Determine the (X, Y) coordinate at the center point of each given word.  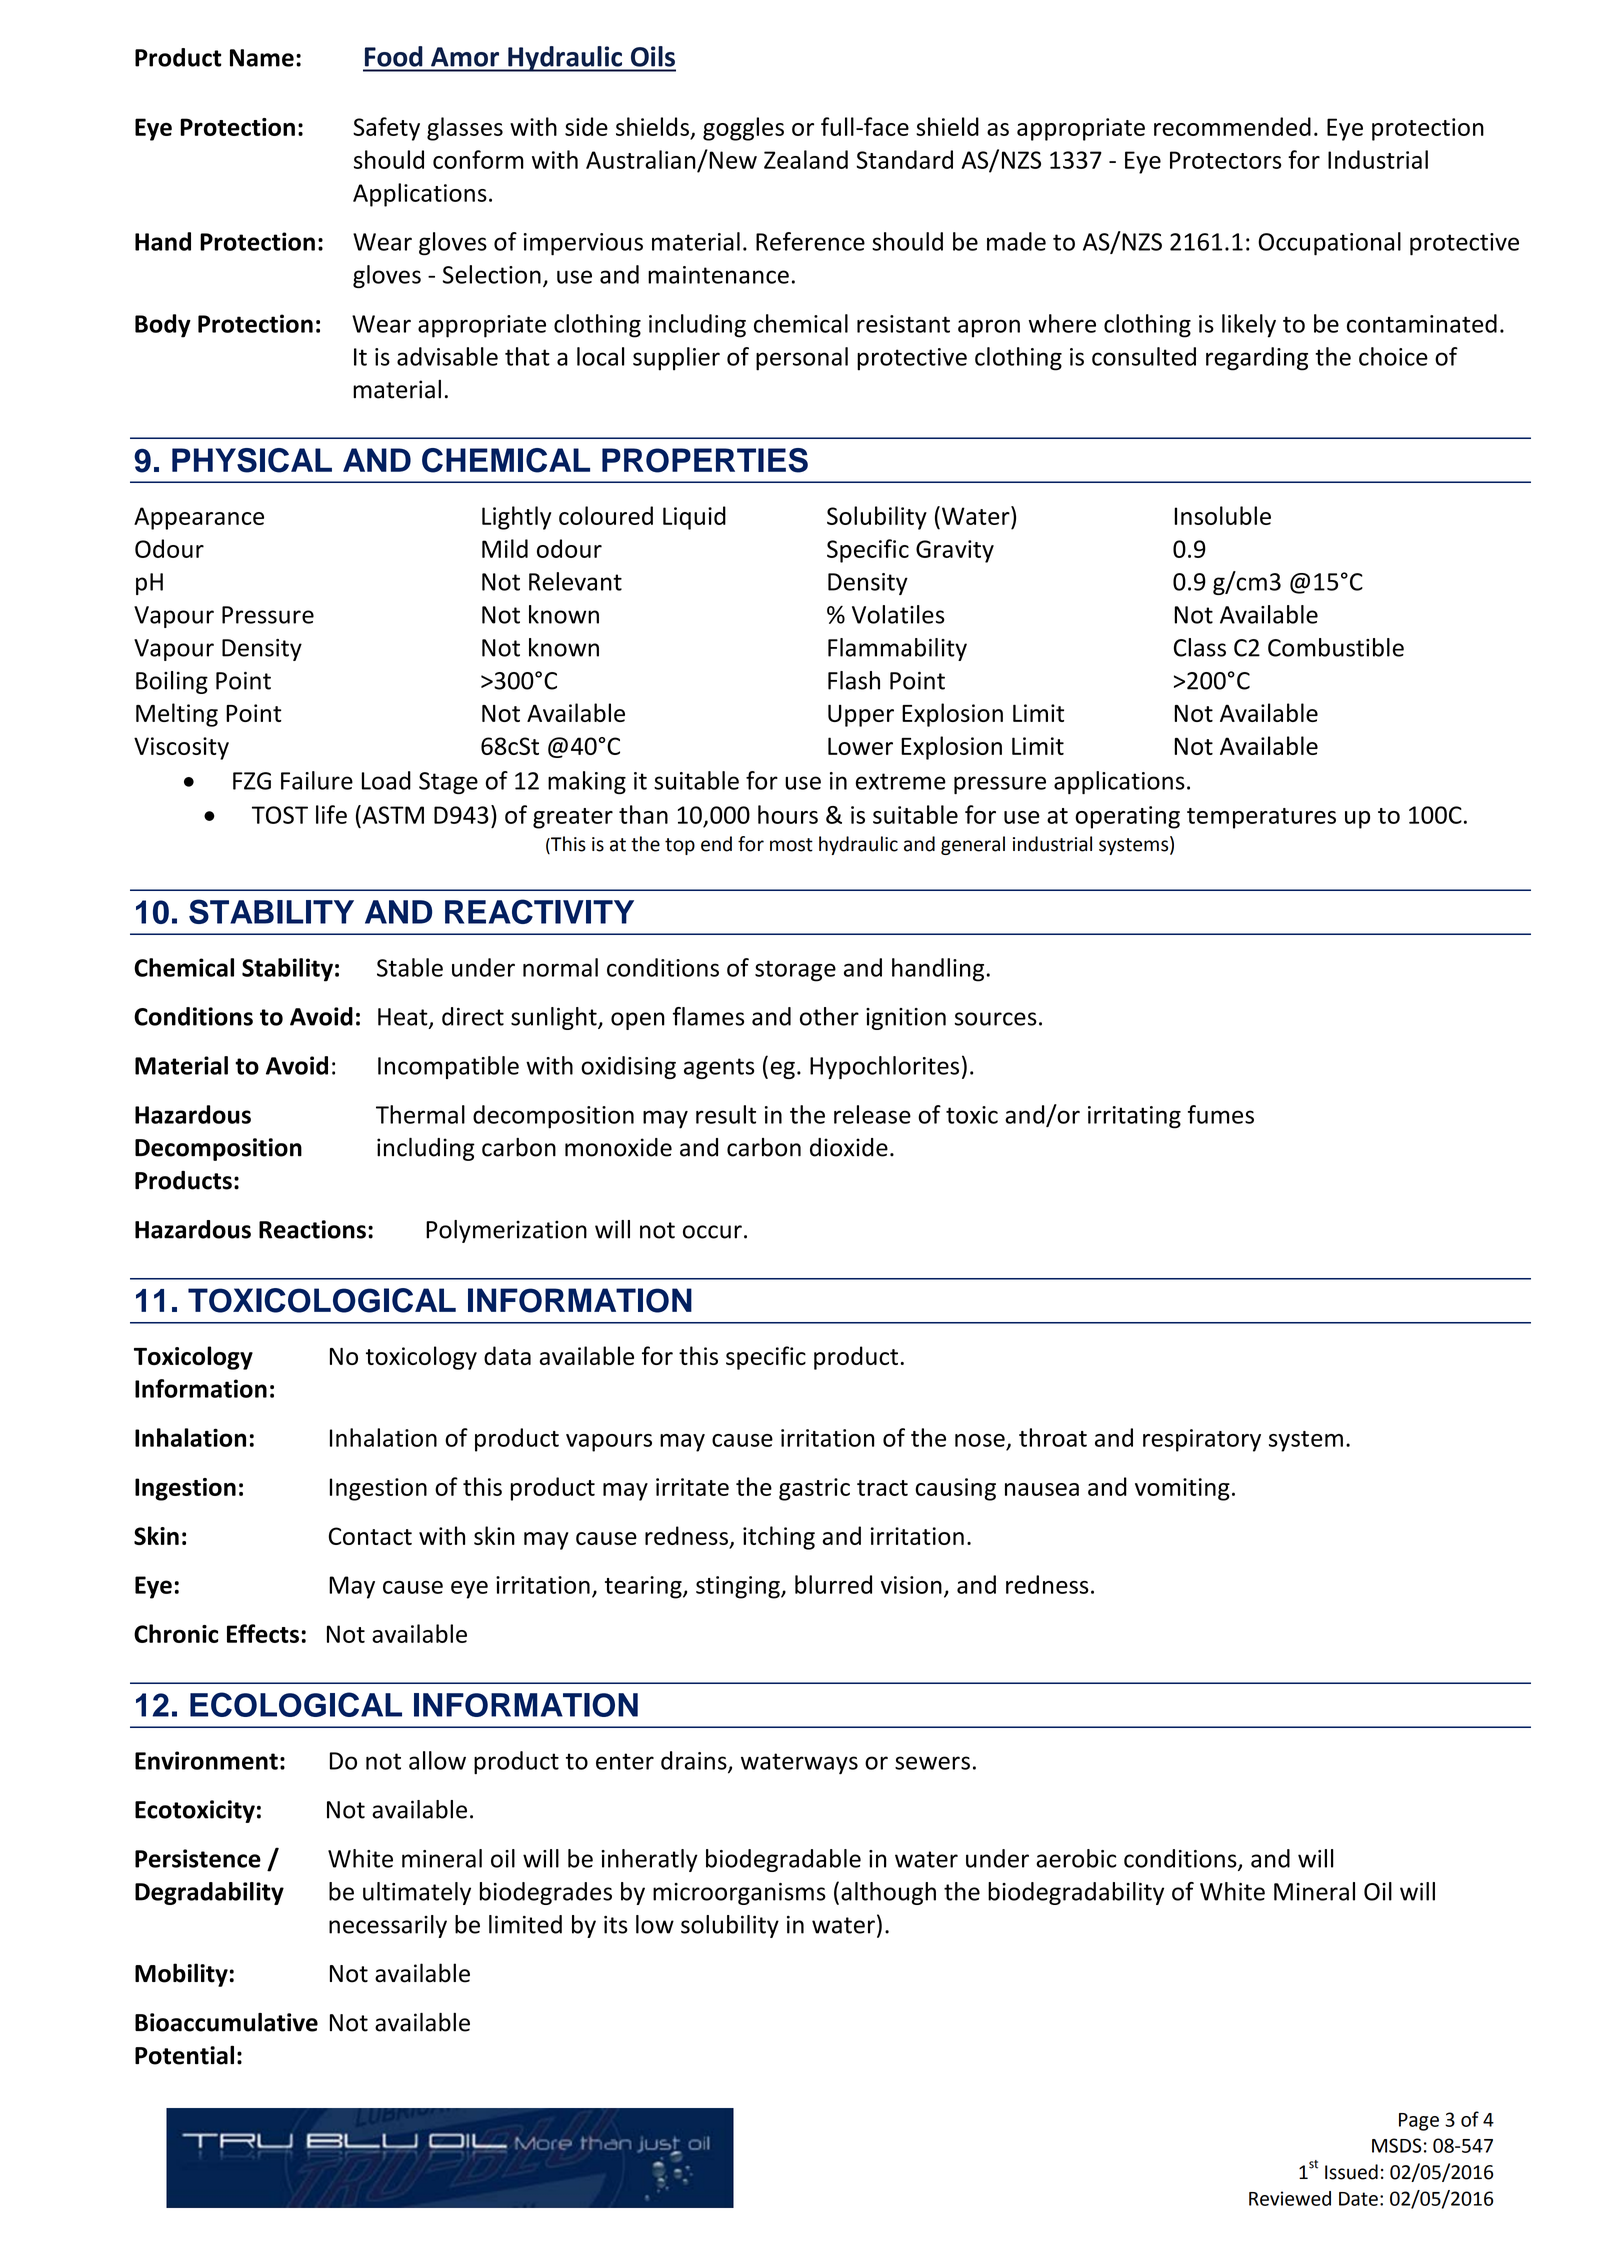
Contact (370, 1536)
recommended (1232, 126)
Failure (317, 780)
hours (788, 814)
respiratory (1202, 1440)
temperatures (1261, 818)
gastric (814, 1489)
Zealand (806, 159)
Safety (386, 129)
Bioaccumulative (226, 2022)
